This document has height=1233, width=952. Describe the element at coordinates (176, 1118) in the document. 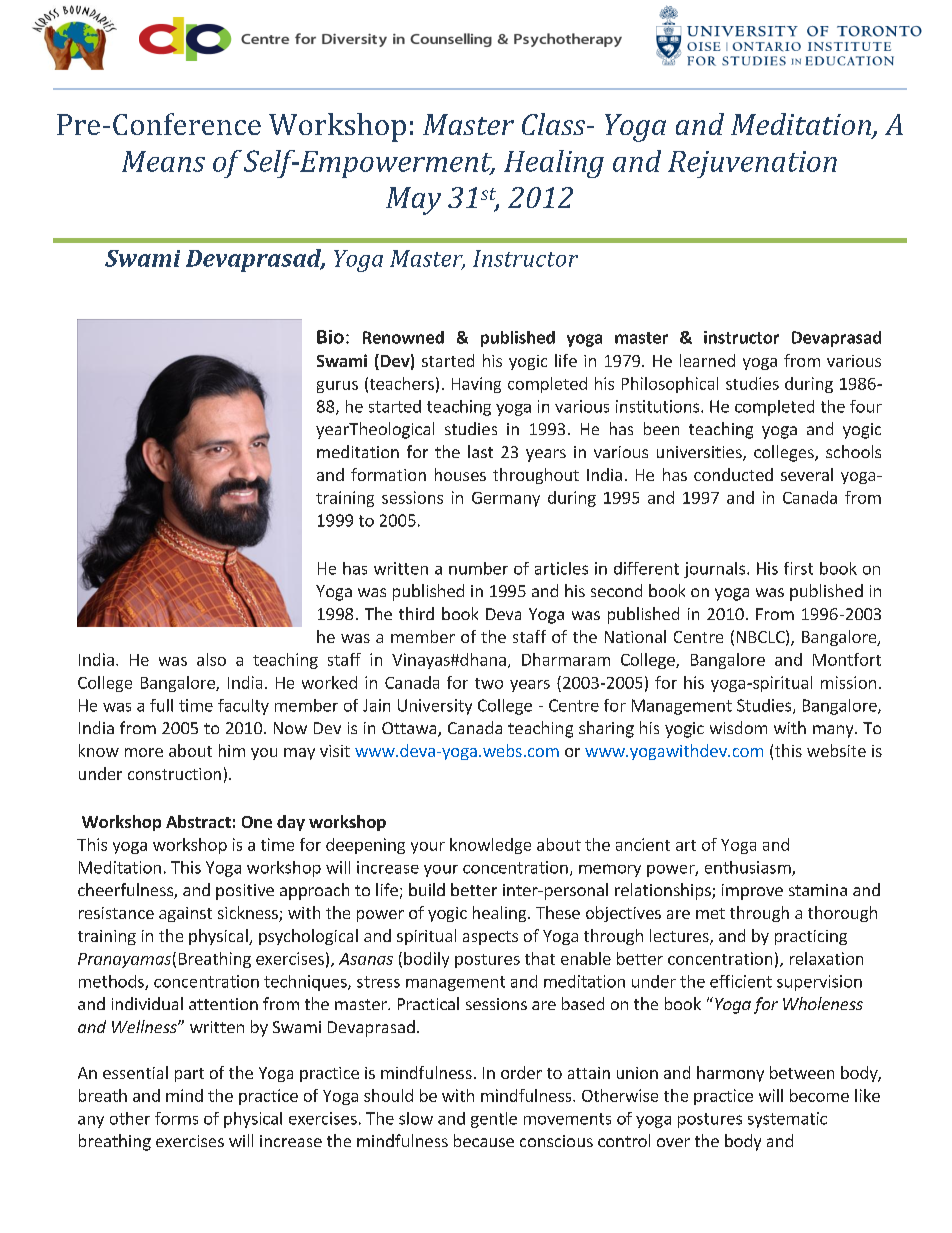

I see `forms` at that location.
